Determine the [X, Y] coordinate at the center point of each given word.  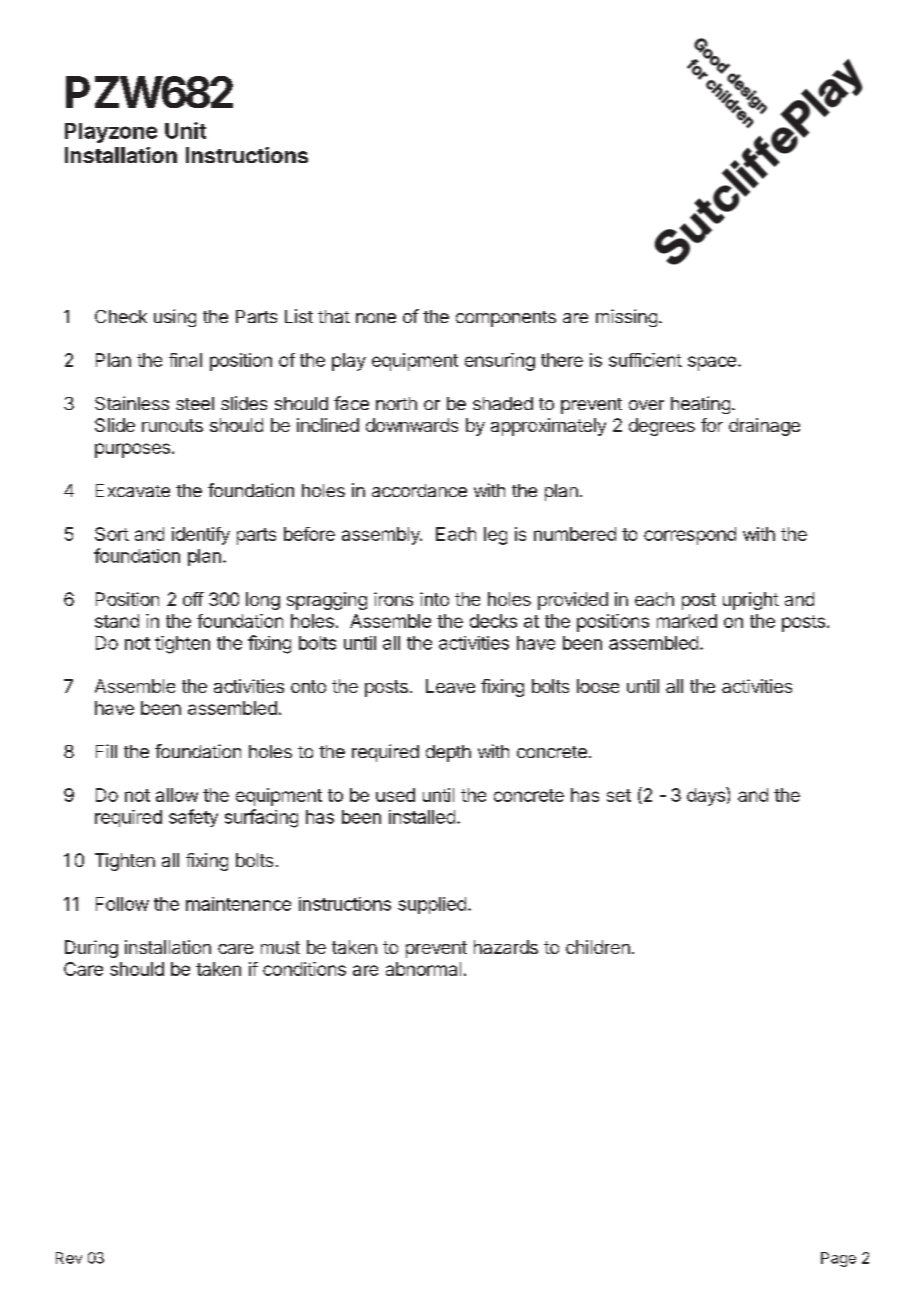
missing [626, 318]
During [91, 949]
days [707, 796]
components [506, 319]
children [598, 947]
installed [422, 817]
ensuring [500, 362]
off [193, 599]
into [434, 599]
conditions [304, 969]
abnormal [423, 969]
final [185, 360]
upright [751, 601]
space [712, 363]
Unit [185, 130]
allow [177, 795]
